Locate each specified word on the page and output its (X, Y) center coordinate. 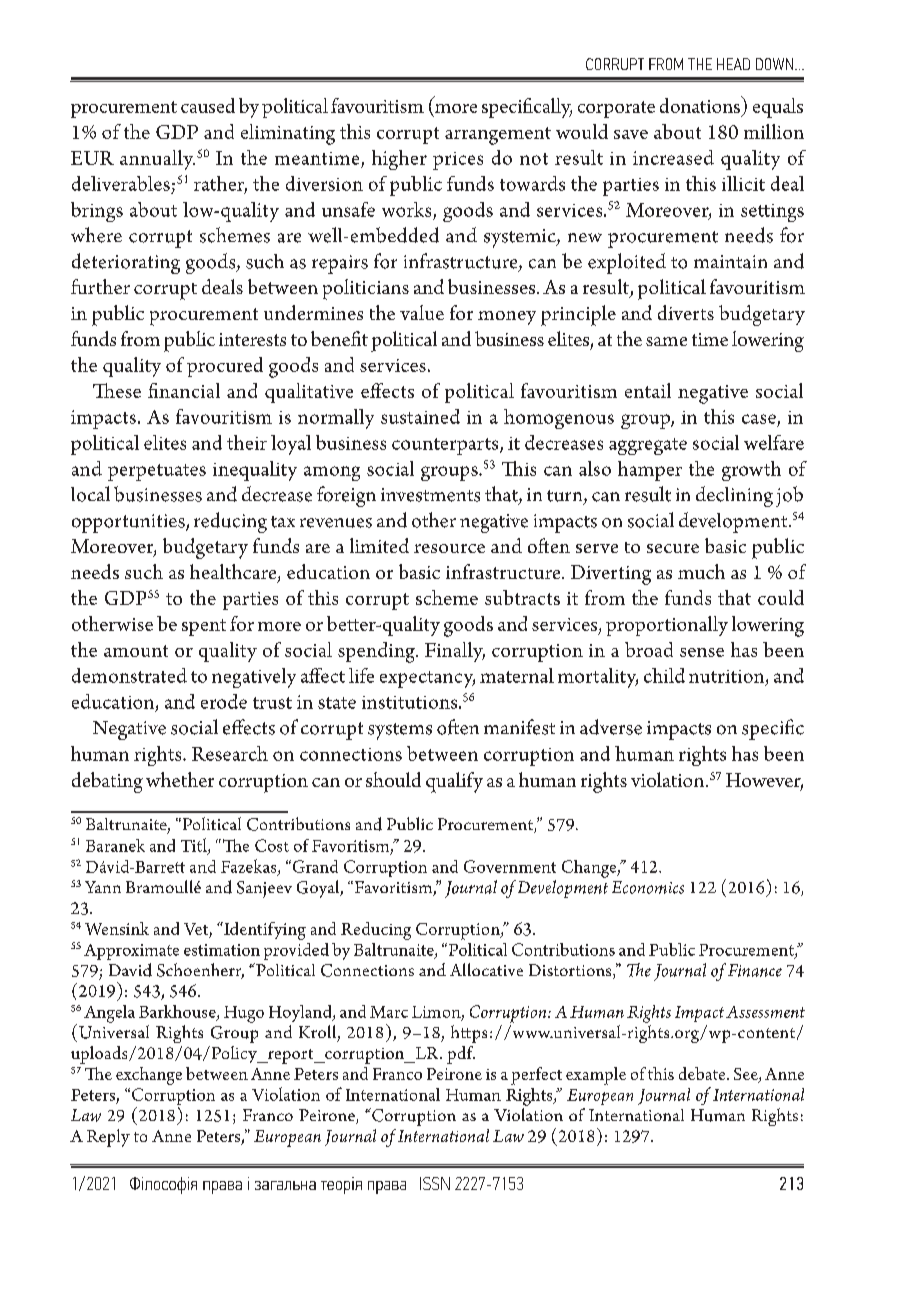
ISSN (435, 1183)
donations (701, 104)
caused (208, 105)
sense (702, 652)
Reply (108, 1138)
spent (204, 627)
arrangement (498, 136)
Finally (455, 652)
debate (703, 1073)
